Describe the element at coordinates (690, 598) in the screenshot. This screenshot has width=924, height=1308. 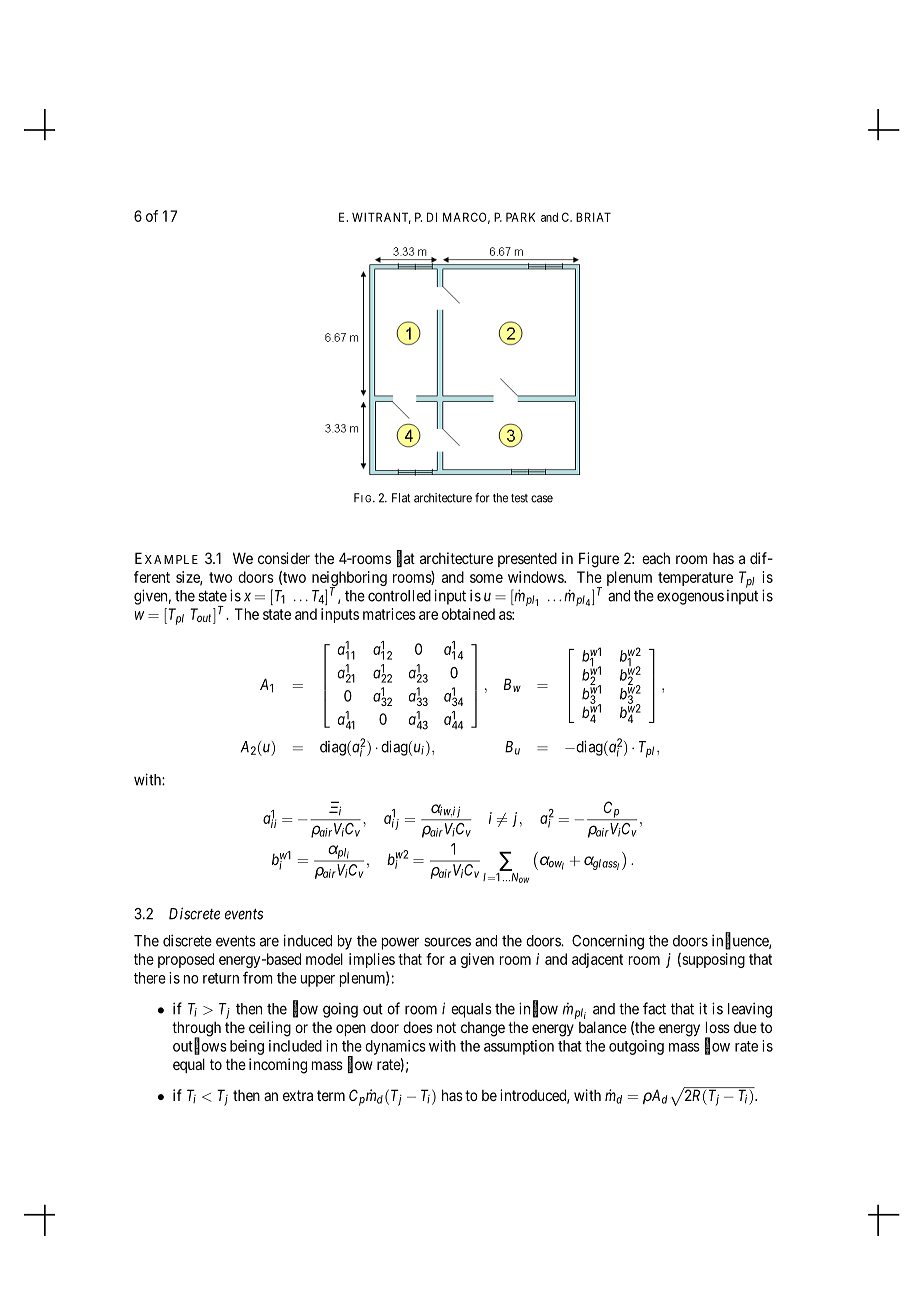
I see `exogenous` at that location.
